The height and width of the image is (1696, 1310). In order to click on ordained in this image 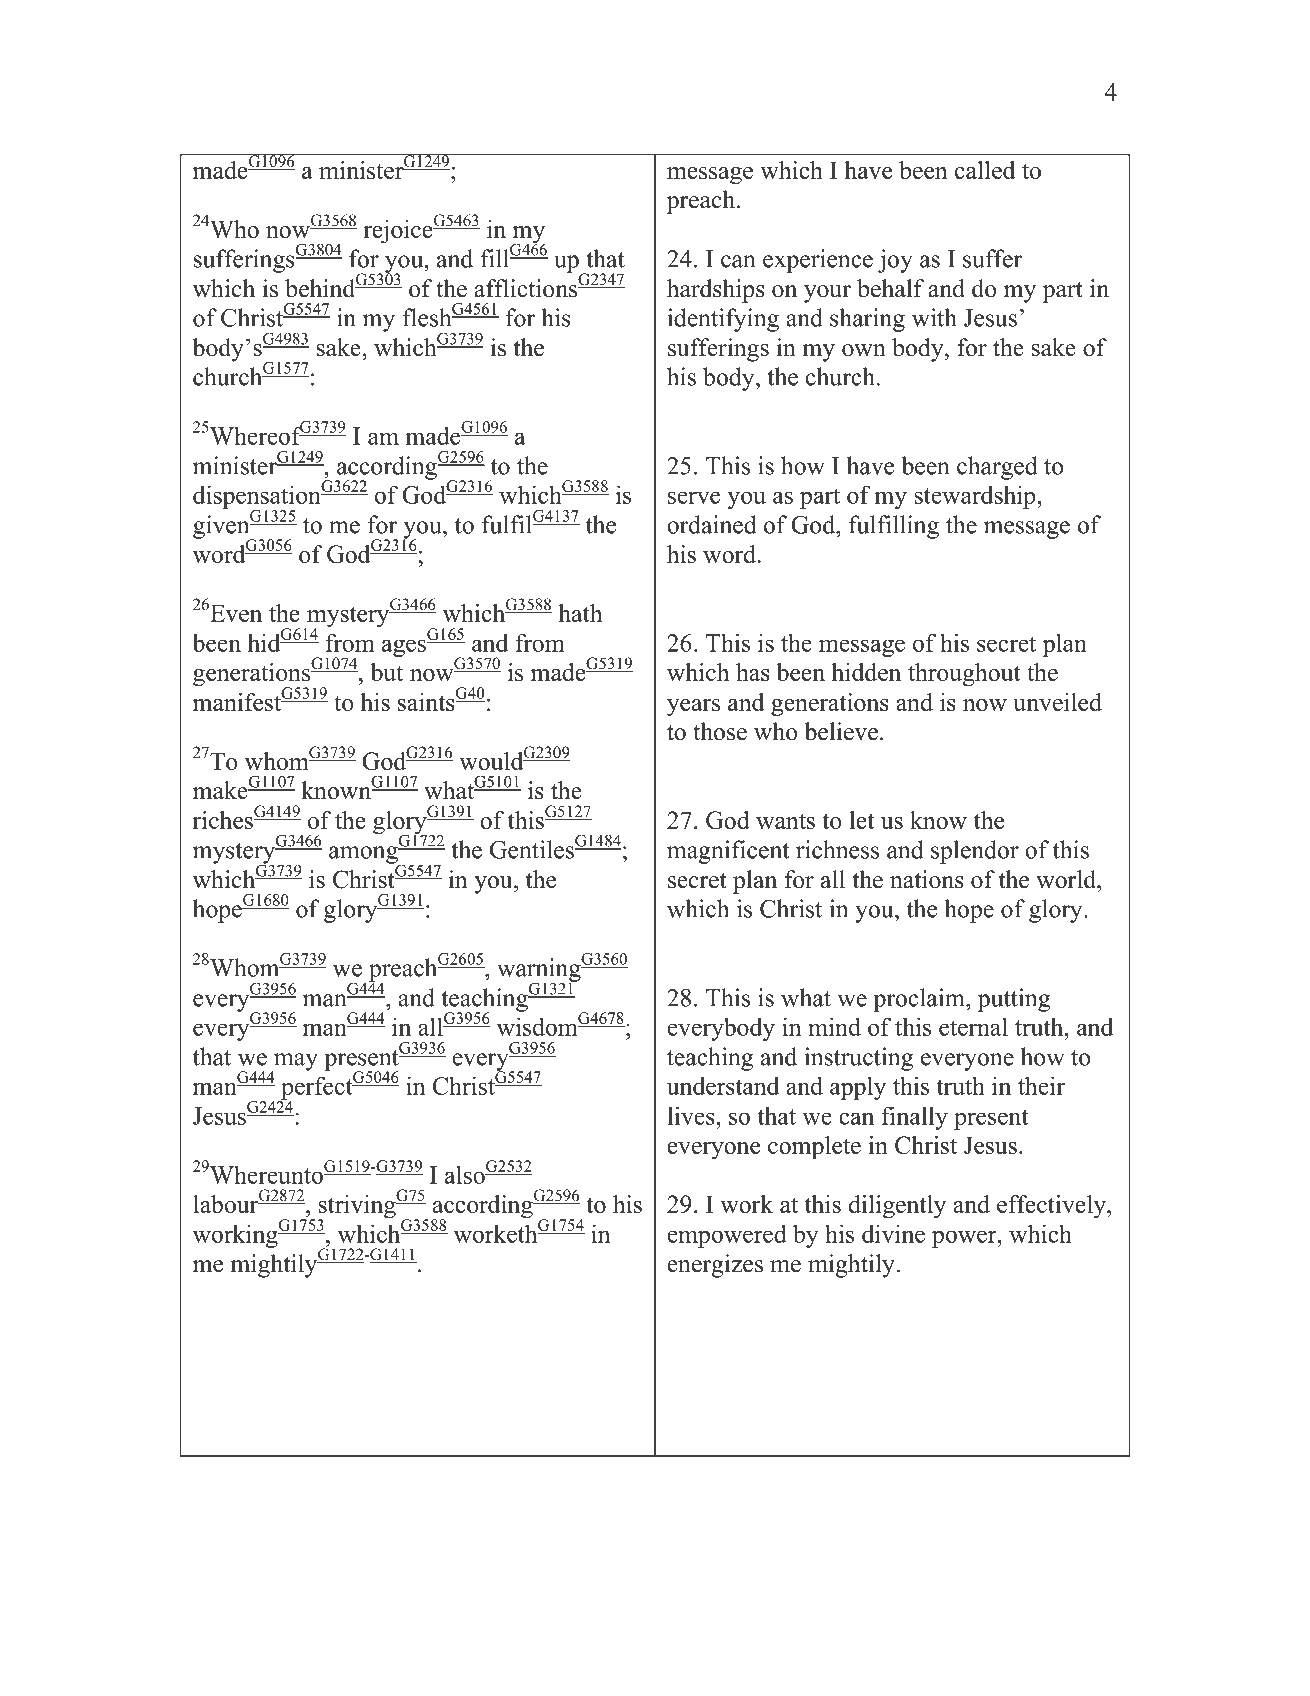, I will do `click(712, 524)`.
